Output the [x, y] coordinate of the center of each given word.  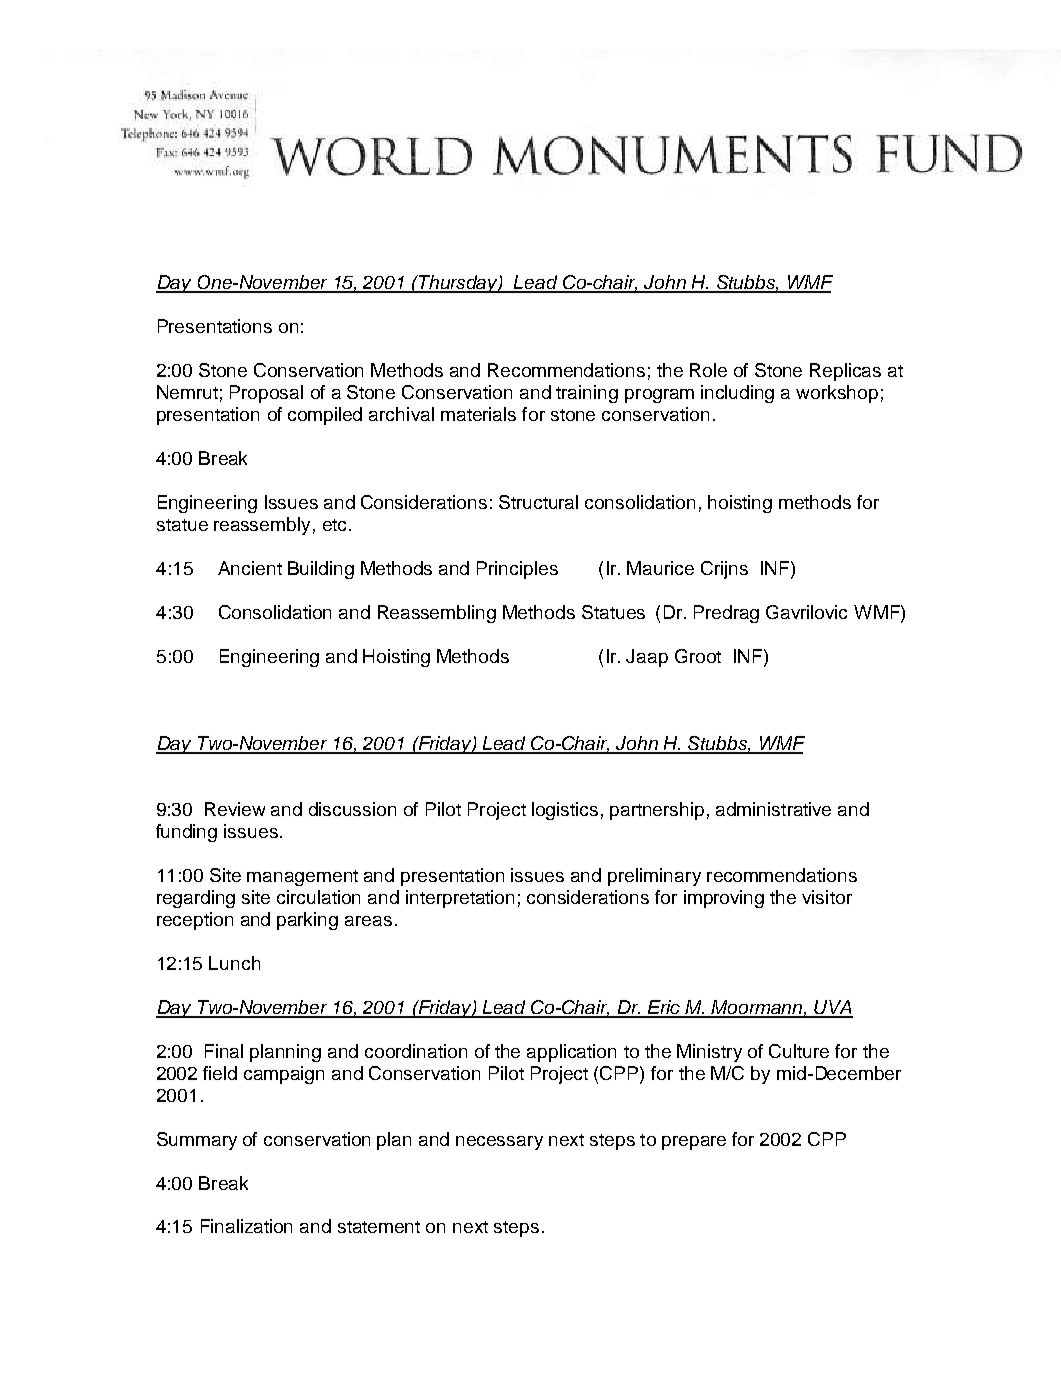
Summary [197, 1141]
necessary [499, 1143]
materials [478, 414]
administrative [773, 809]
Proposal [266, 394]
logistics [565, 811]
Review [235, 809]
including [737, 394]
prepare [694, 1143]
